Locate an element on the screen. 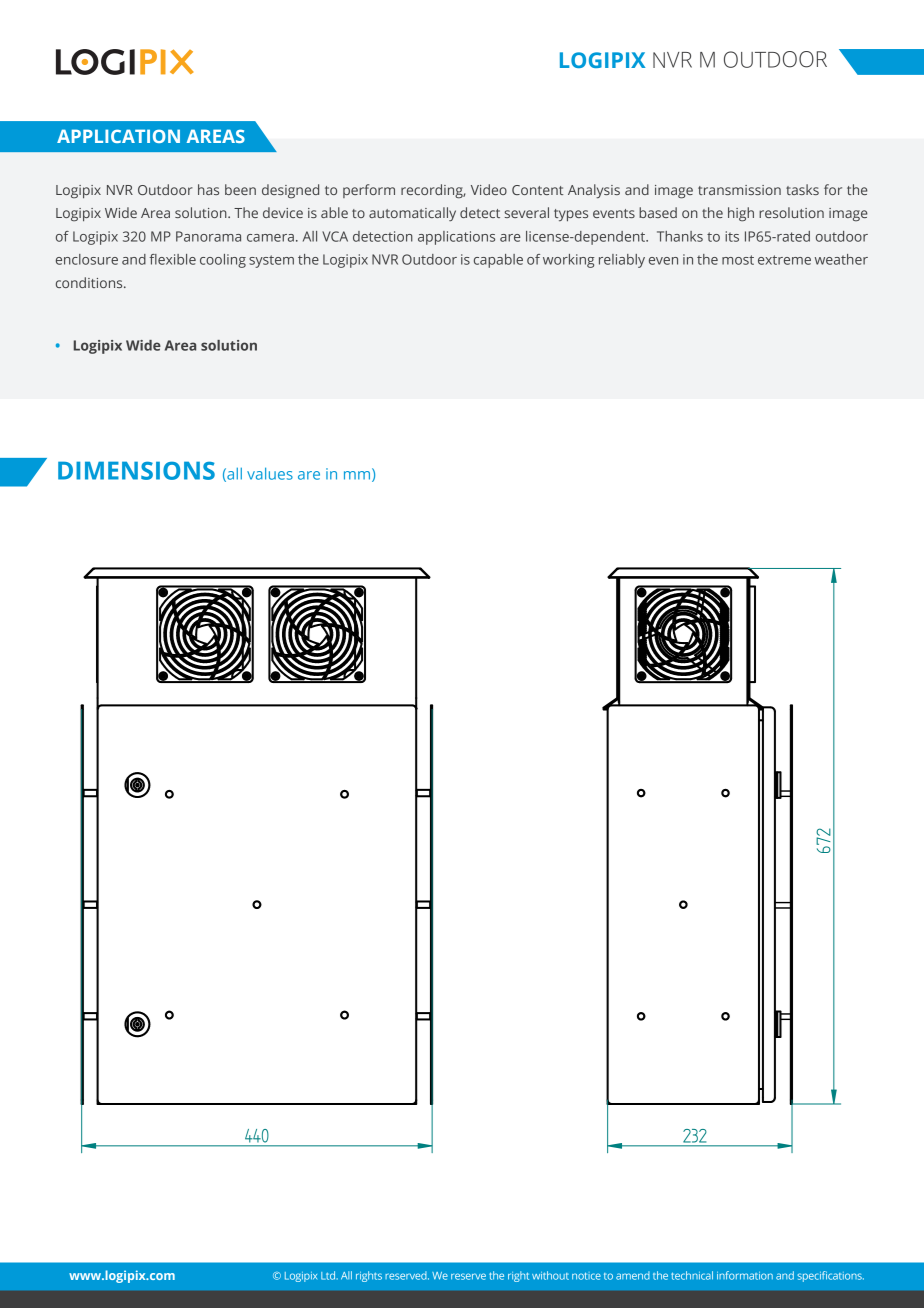 This screenshot has height=1308, width=924. values is located at coordinates (270, 473).
